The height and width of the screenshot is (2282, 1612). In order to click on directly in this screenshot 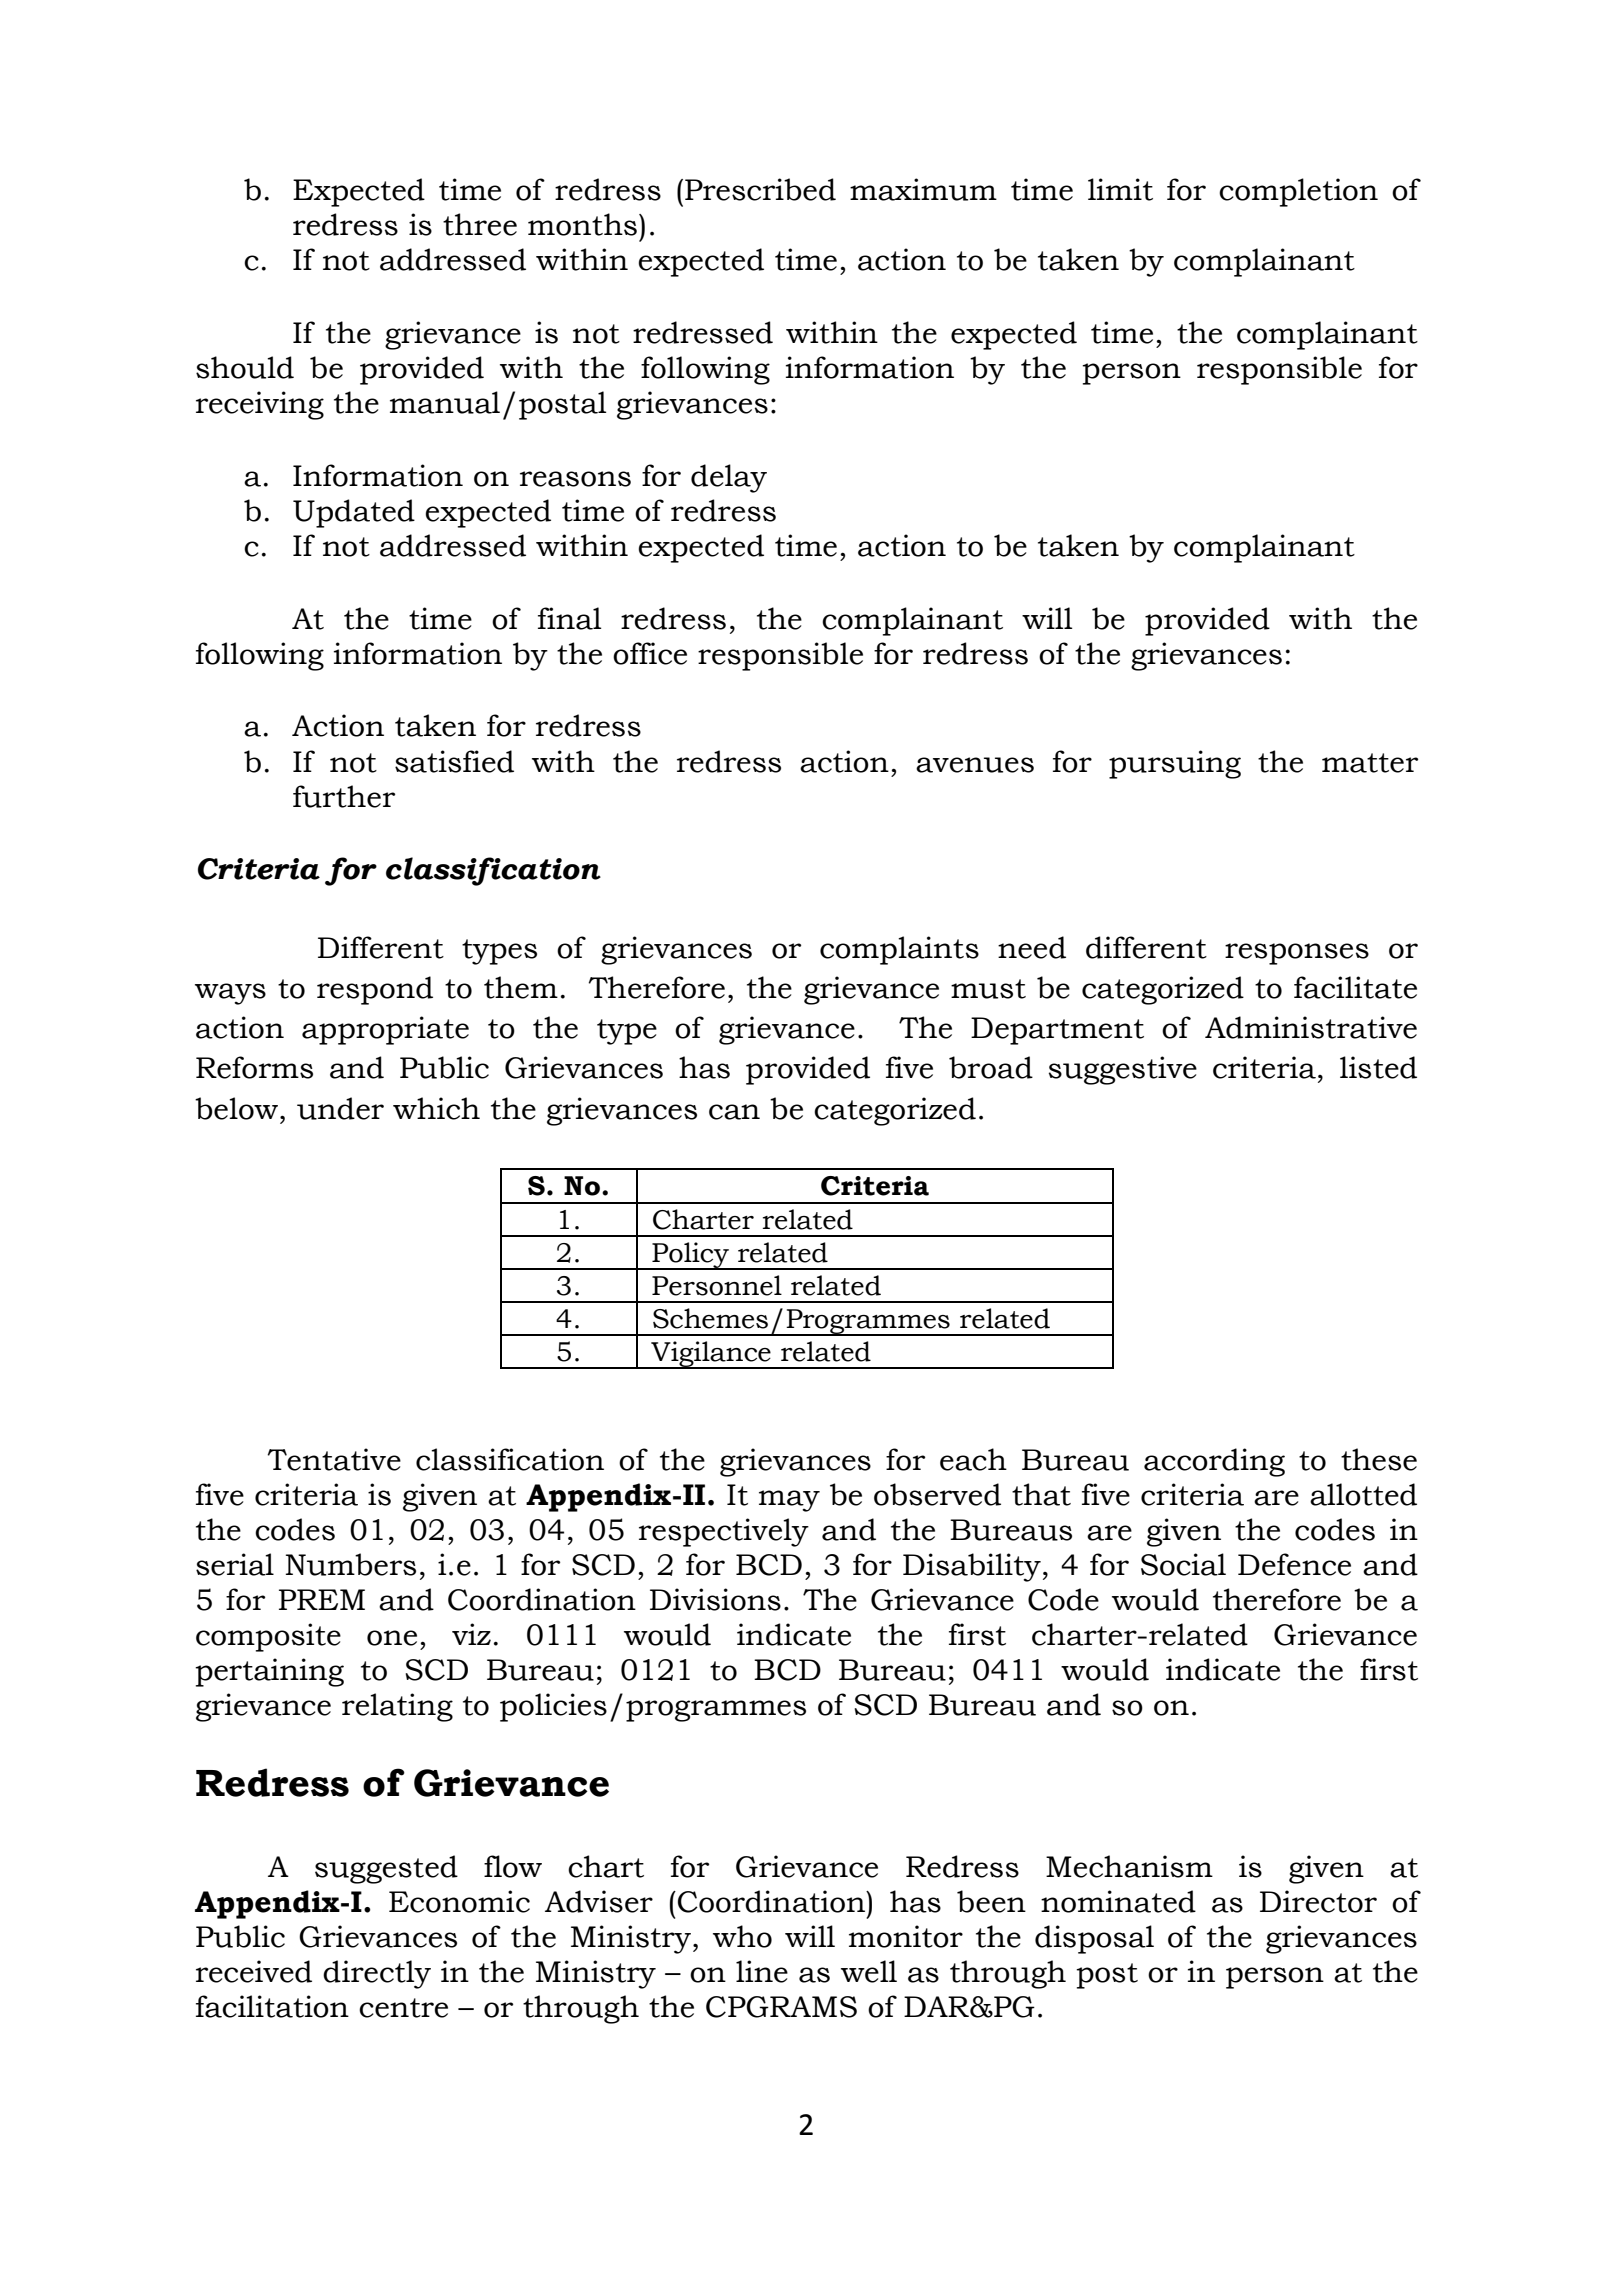, I will do `click(377, 1974)`.
